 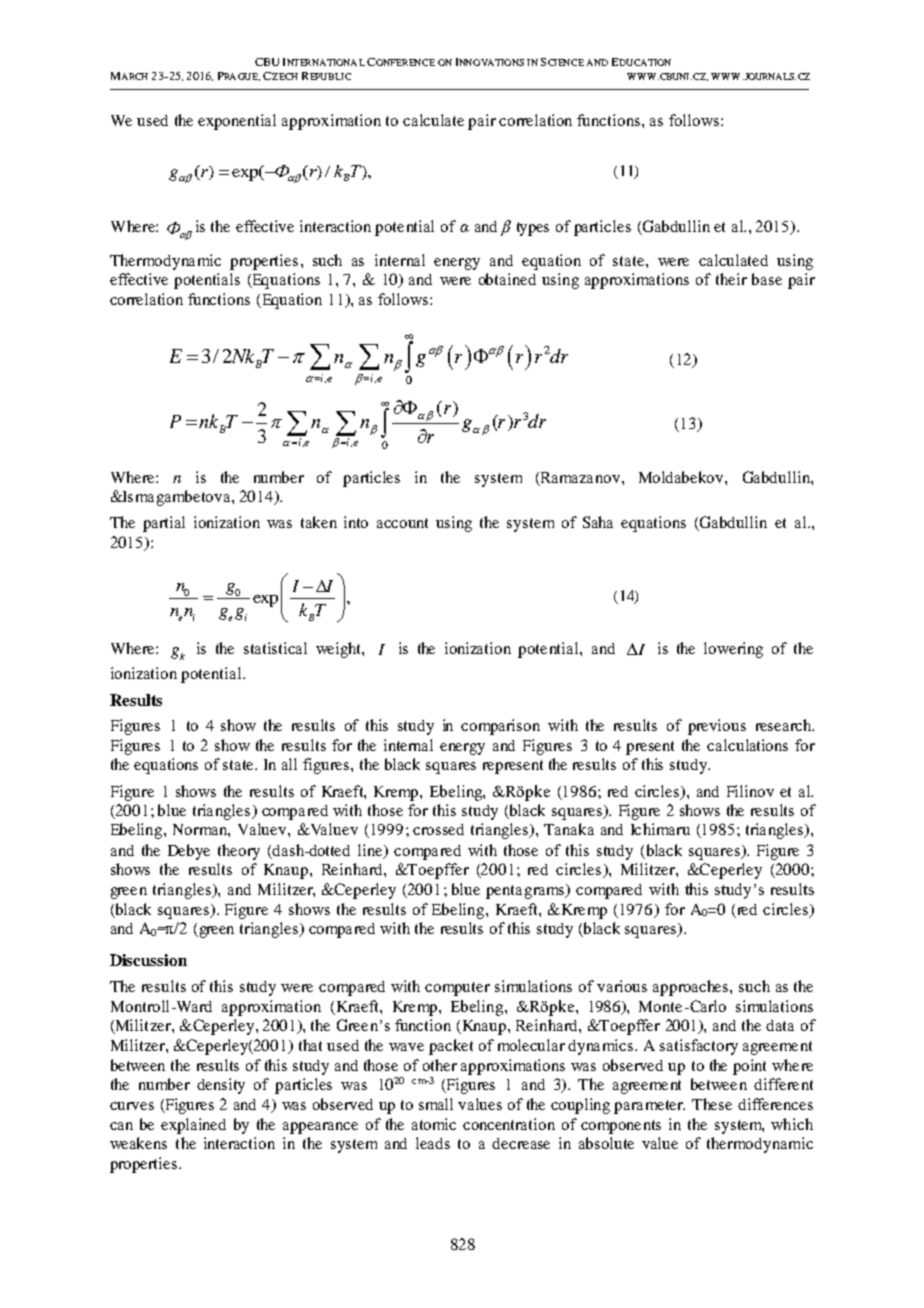 What do you see at coordinates (767, 279) in the screenshot?
I see `base` at bounding box center [767, 279].
